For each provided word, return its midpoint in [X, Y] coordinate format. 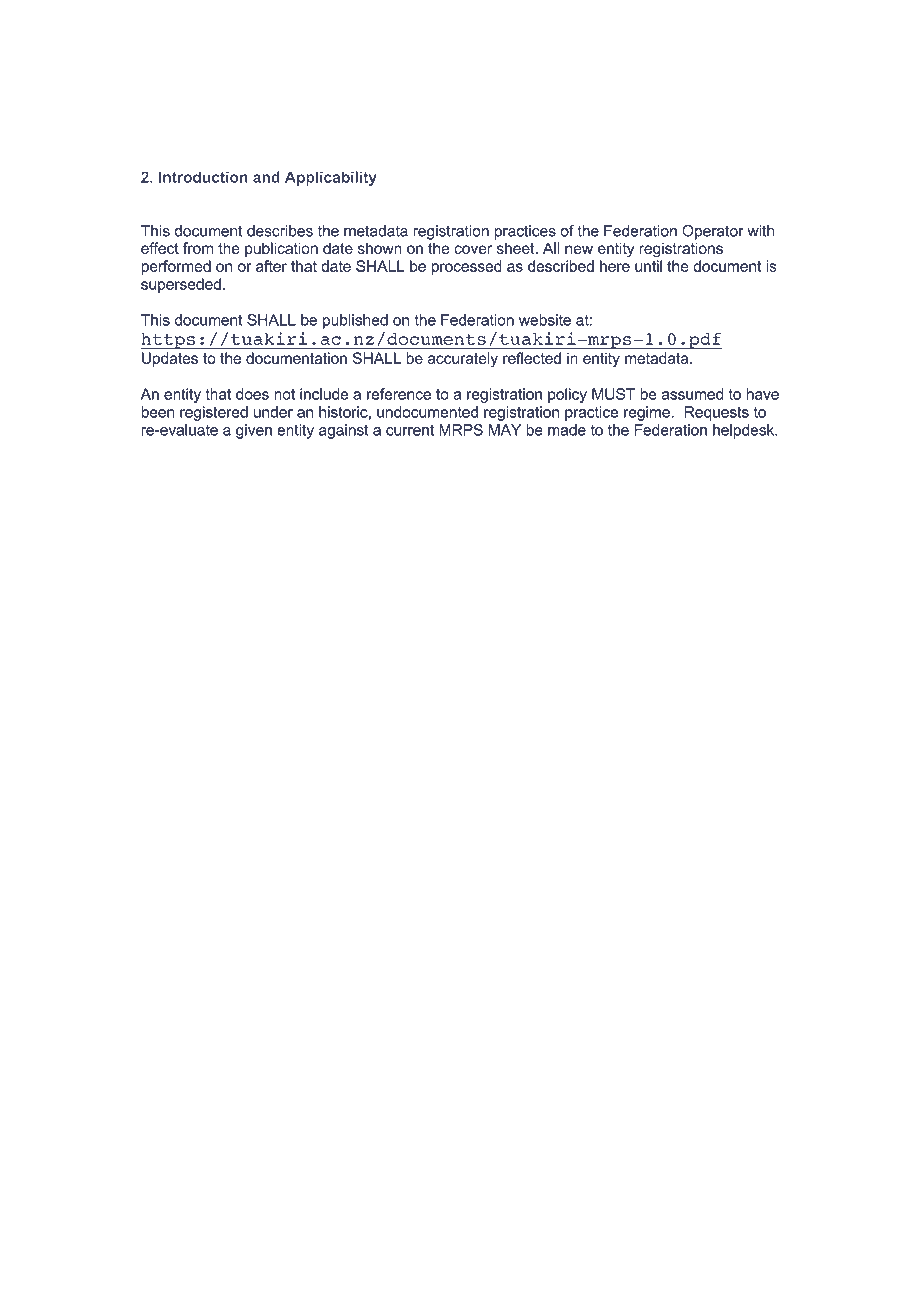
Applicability [331, 178]
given [254, 431]
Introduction [203, 177]
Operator [713, 232]
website [545, 320]
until [648, 266]
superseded [181, 285]
